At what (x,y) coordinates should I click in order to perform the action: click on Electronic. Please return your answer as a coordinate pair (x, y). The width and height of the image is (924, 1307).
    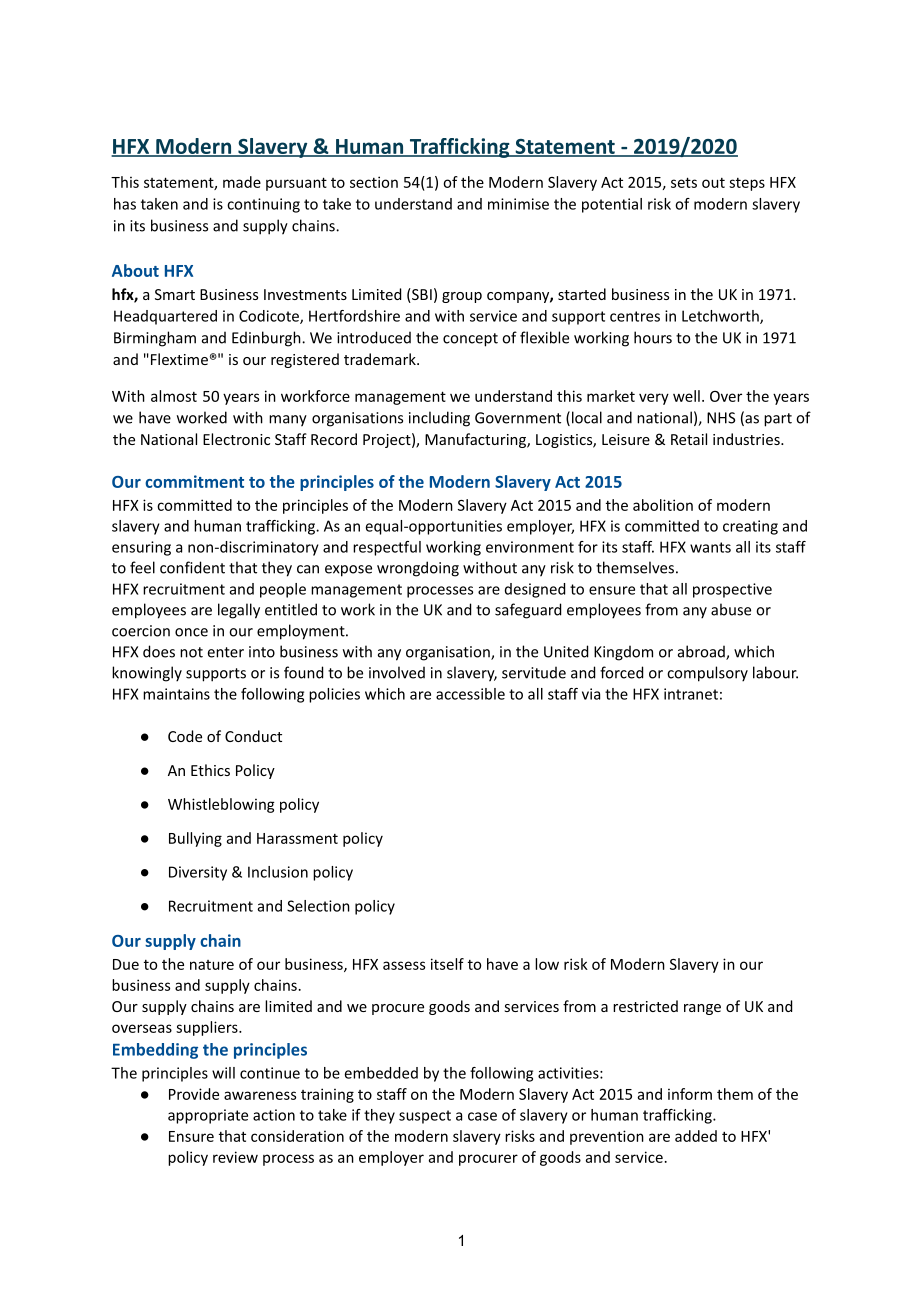
    Looking at the image, I should click on (236, 439).
